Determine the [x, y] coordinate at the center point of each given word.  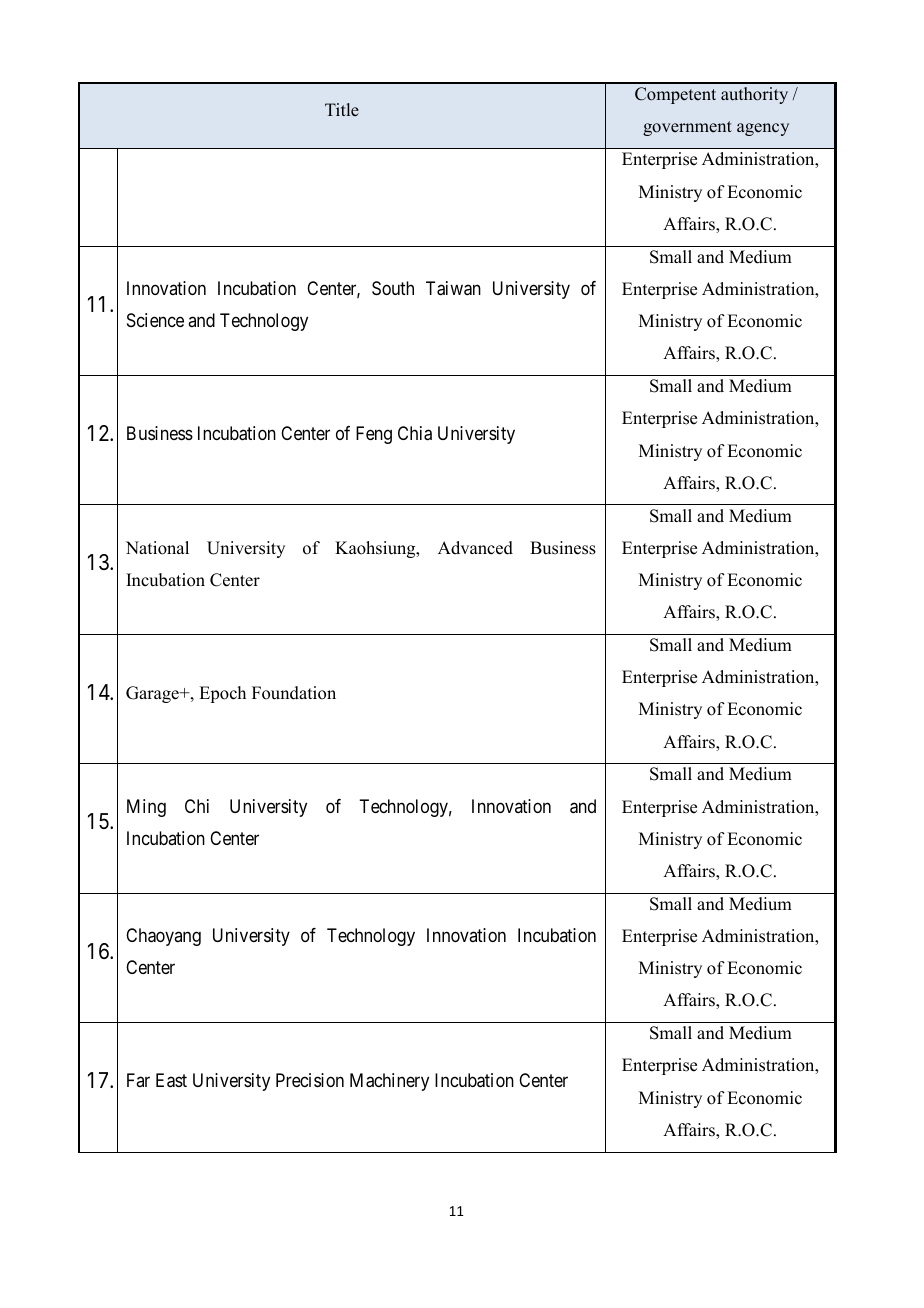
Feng [374, 435]
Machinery [389, 1082]
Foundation [294, 693]
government [687, 128]
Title [342, 110]
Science [155, 320]
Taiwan [453, 288]
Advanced [475, 548]
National [157, 548]
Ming [146, 808]
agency [763, 129]
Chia [415, 433]
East [171, 1080]
